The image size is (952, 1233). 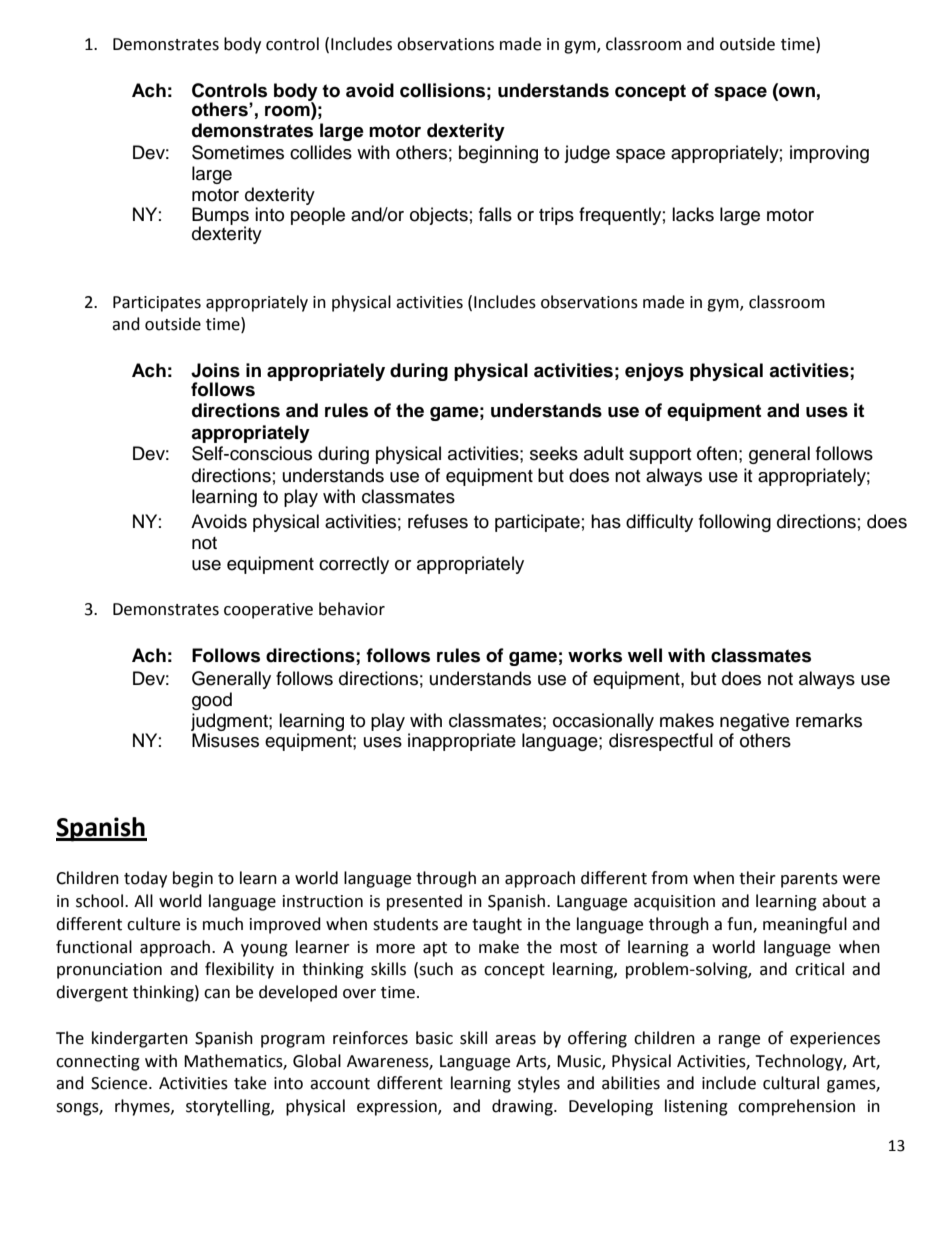 I want to click on Bumps, so click(x=220, y=217).
